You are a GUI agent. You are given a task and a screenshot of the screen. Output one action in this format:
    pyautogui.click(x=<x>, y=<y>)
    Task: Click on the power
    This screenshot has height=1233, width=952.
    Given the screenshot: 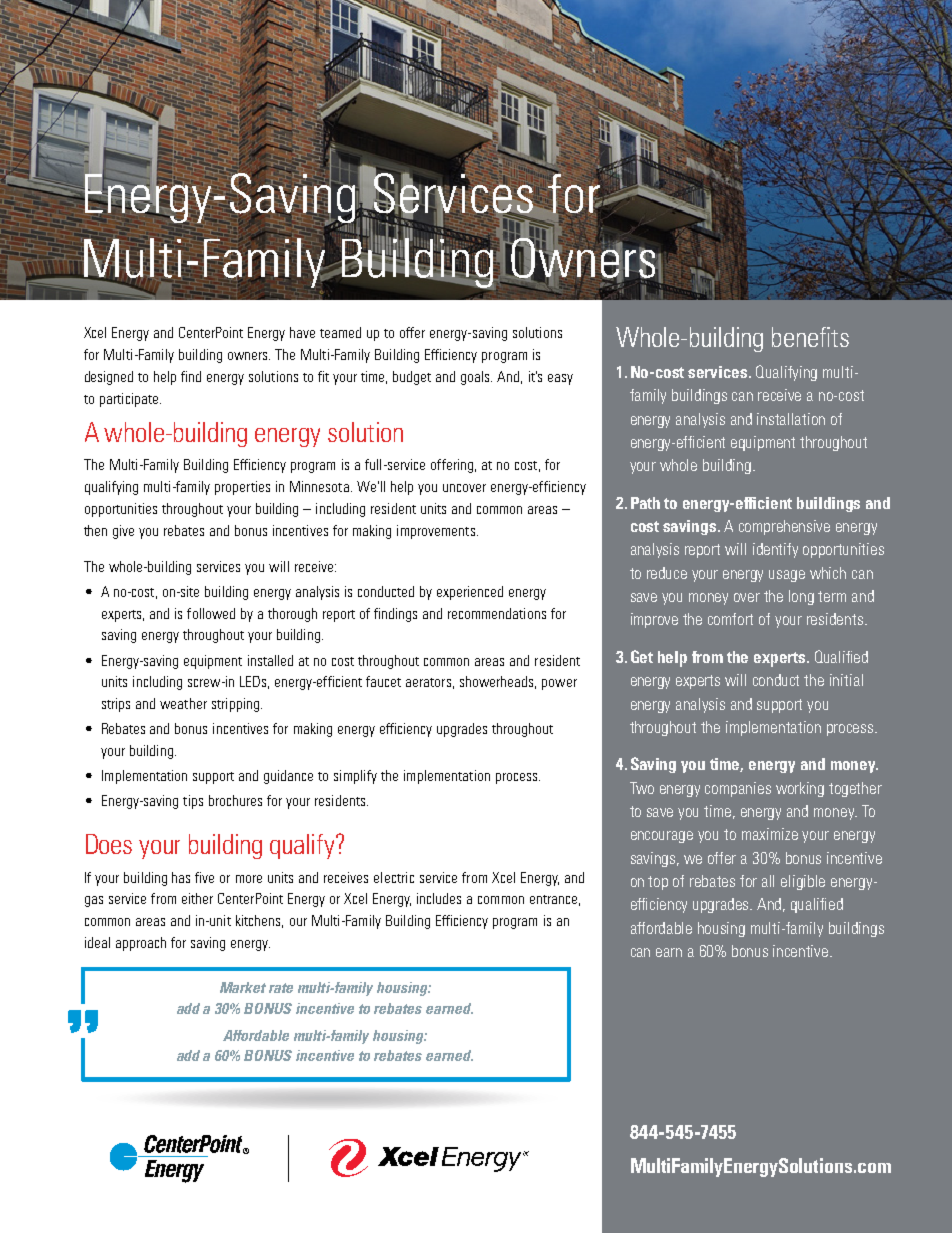 What is the action you would take?
    pyautogui.click(x=559, y=684)
